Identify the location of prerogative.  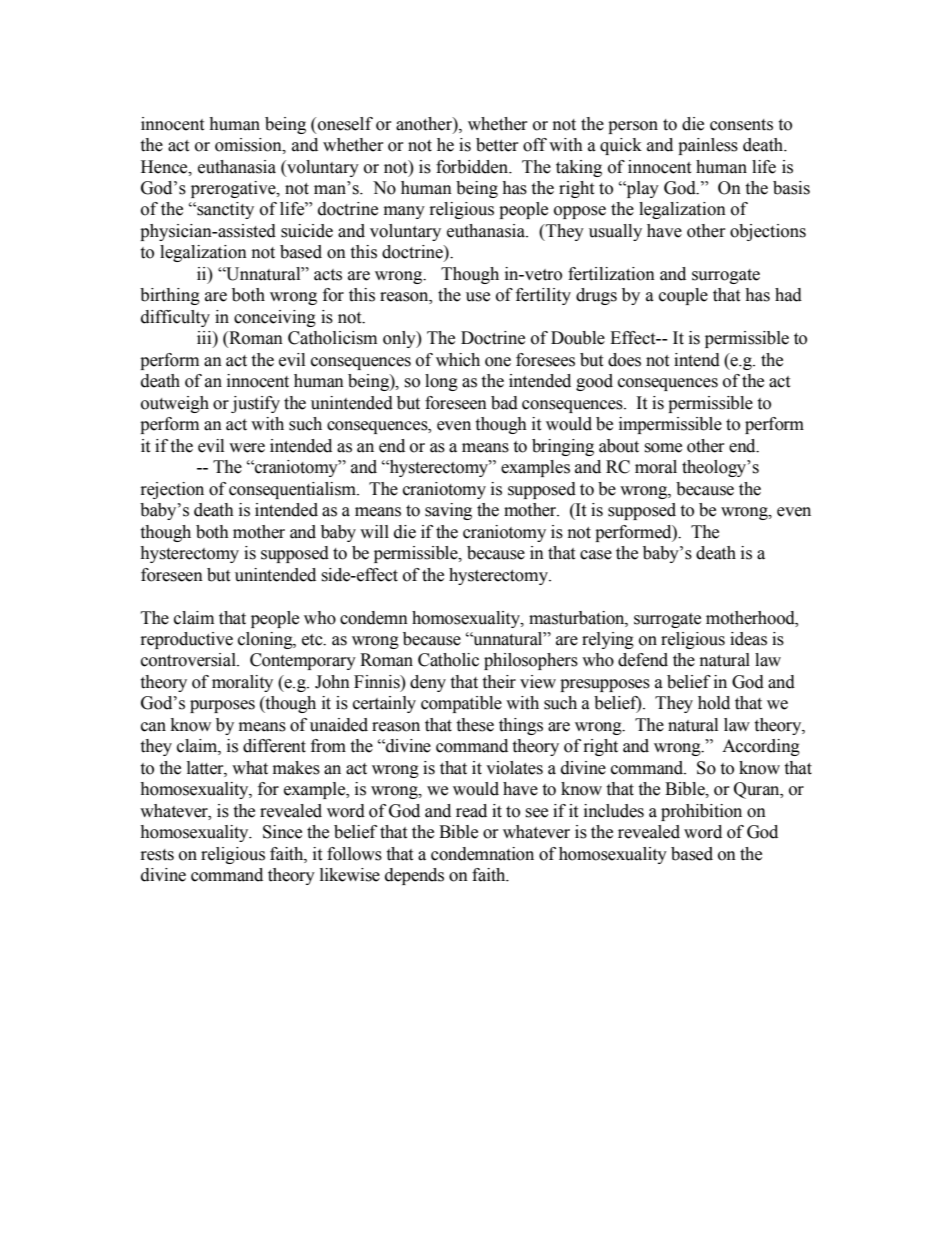
(234, 189).
